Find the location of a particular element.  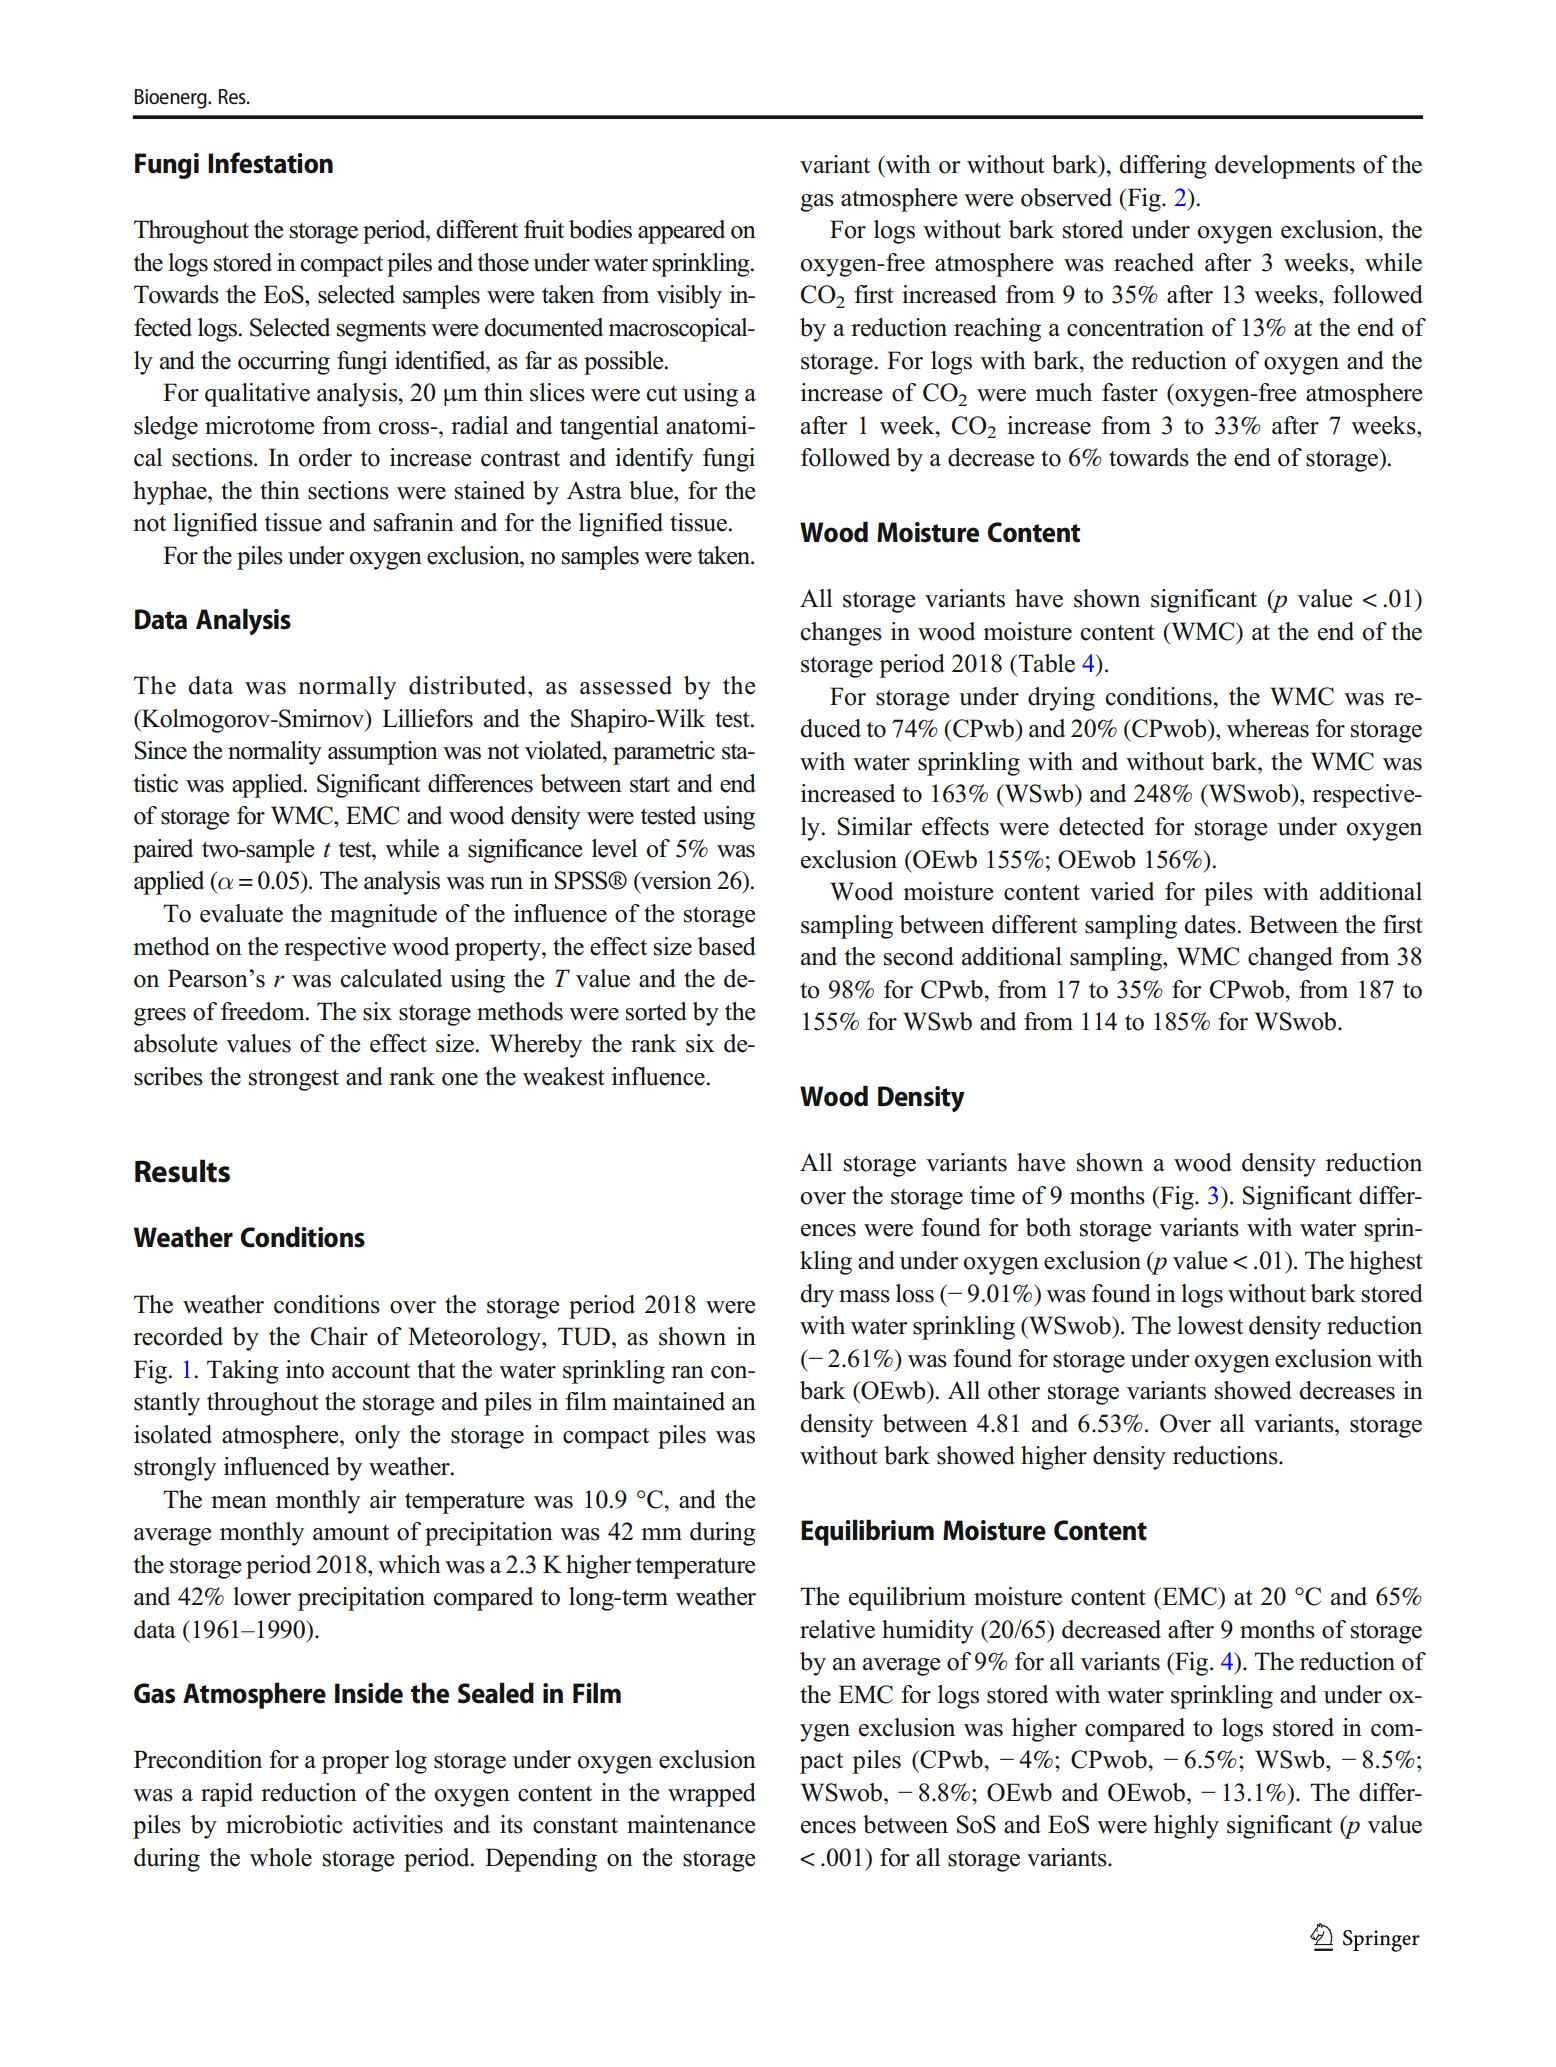

developments is located at coordinates (1285, 167).
